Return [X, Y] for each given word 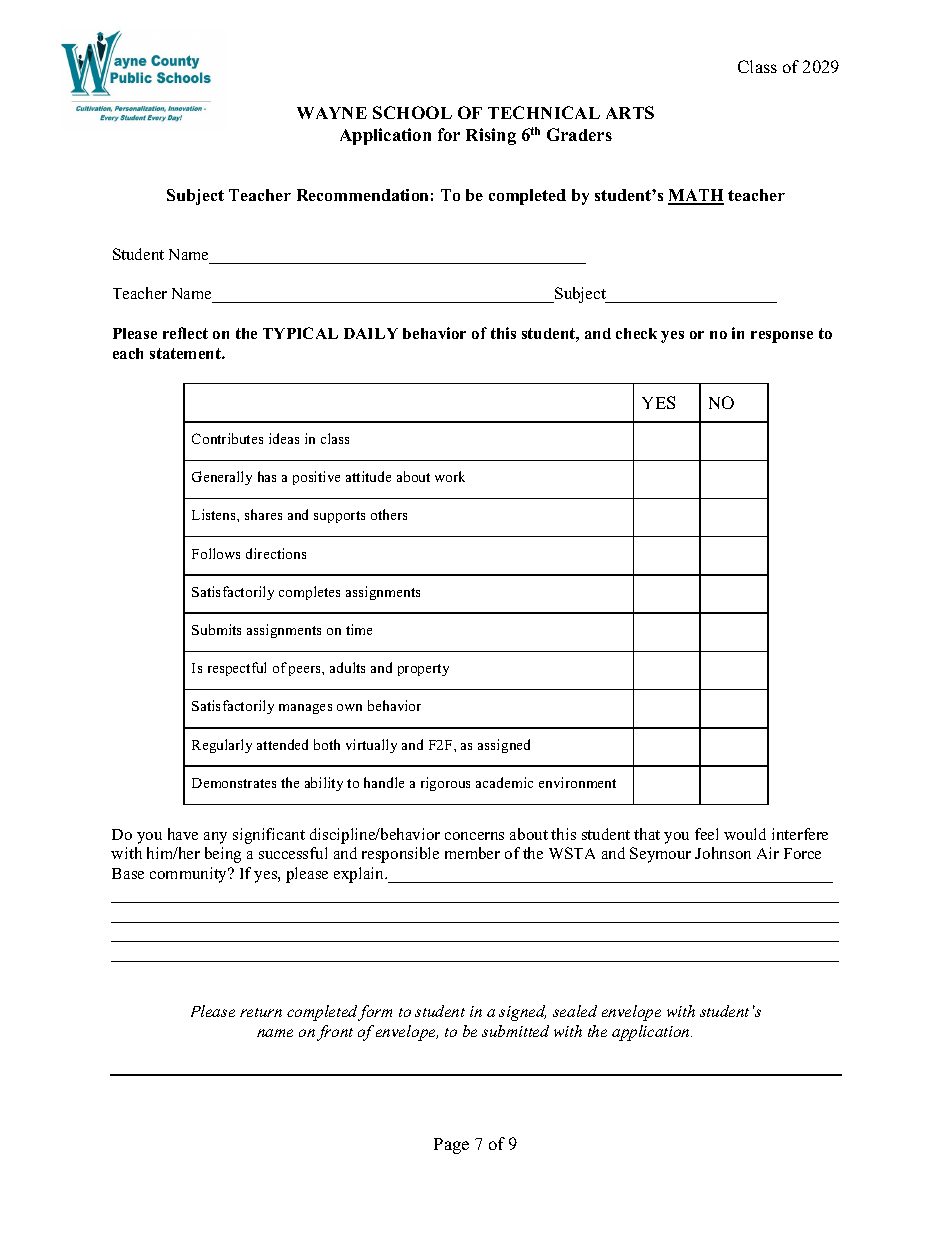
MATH [696, 196]
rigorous [445, 784]
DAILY [371, 333]
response [782, 337]
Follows [216, 553]
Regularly [222, 746]
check [636, 333]
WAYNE [332, 113]
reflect [185, 333]
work [450, 476]
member [472, 853]
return [261, 1012]
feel [706, 834]
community [190, 875]
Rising [491, 136]
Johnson [723, 853]
